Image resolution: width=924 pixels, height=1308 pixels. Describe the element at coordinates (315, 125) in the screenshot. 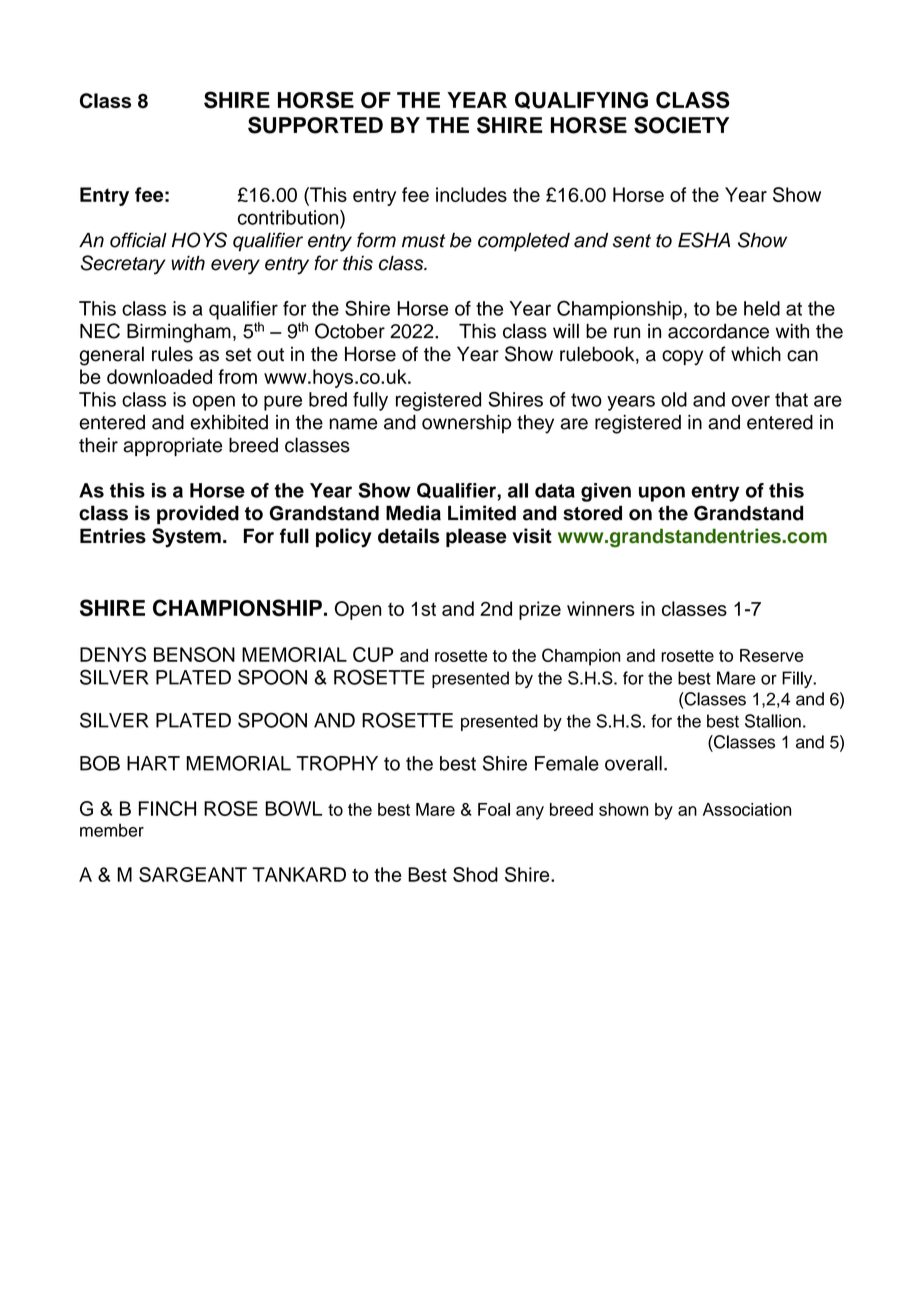

I see `SUPPORTED` at that location.
